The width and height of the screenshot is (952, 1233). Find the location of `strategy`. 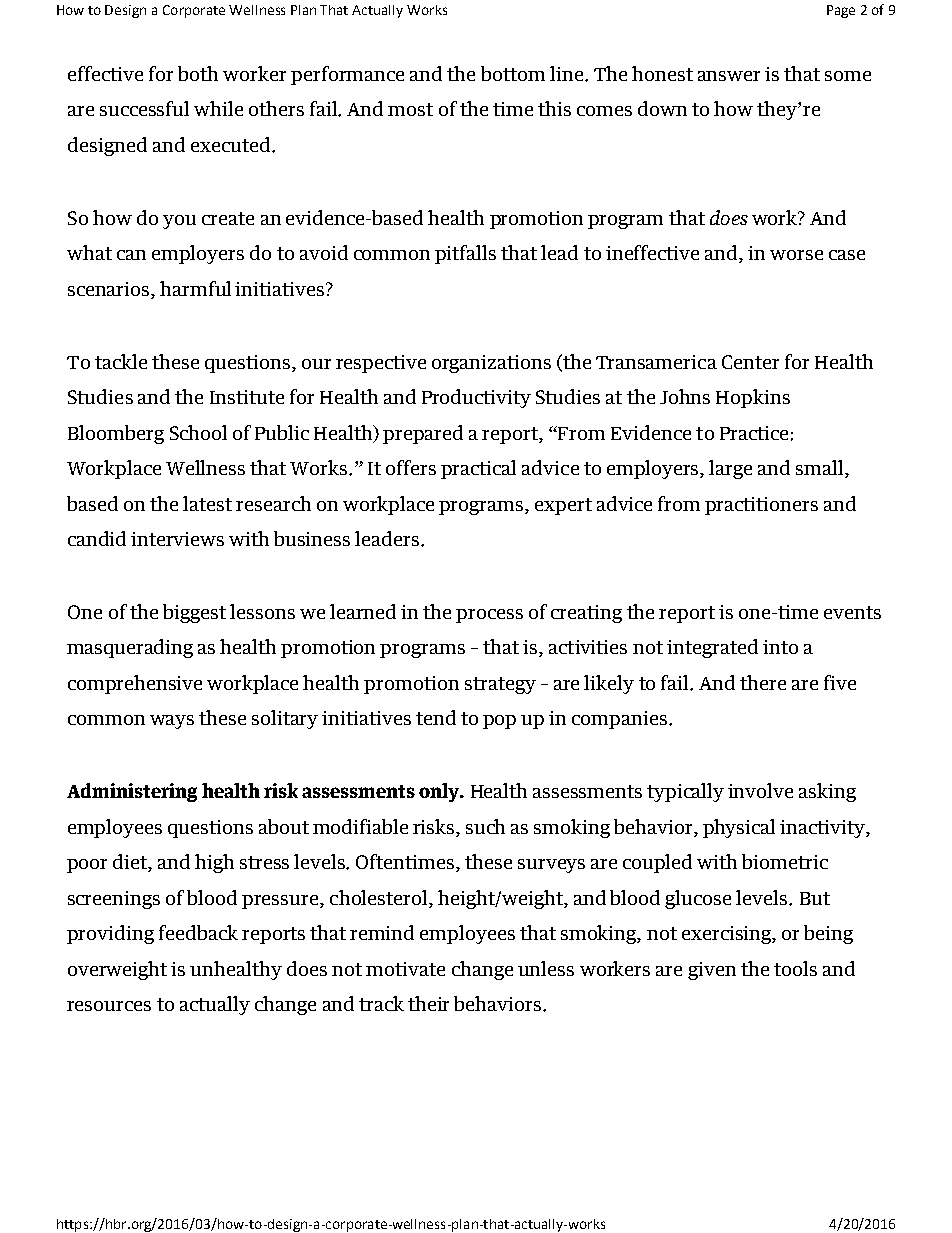

strategy is located at coordinates (500, 685).
